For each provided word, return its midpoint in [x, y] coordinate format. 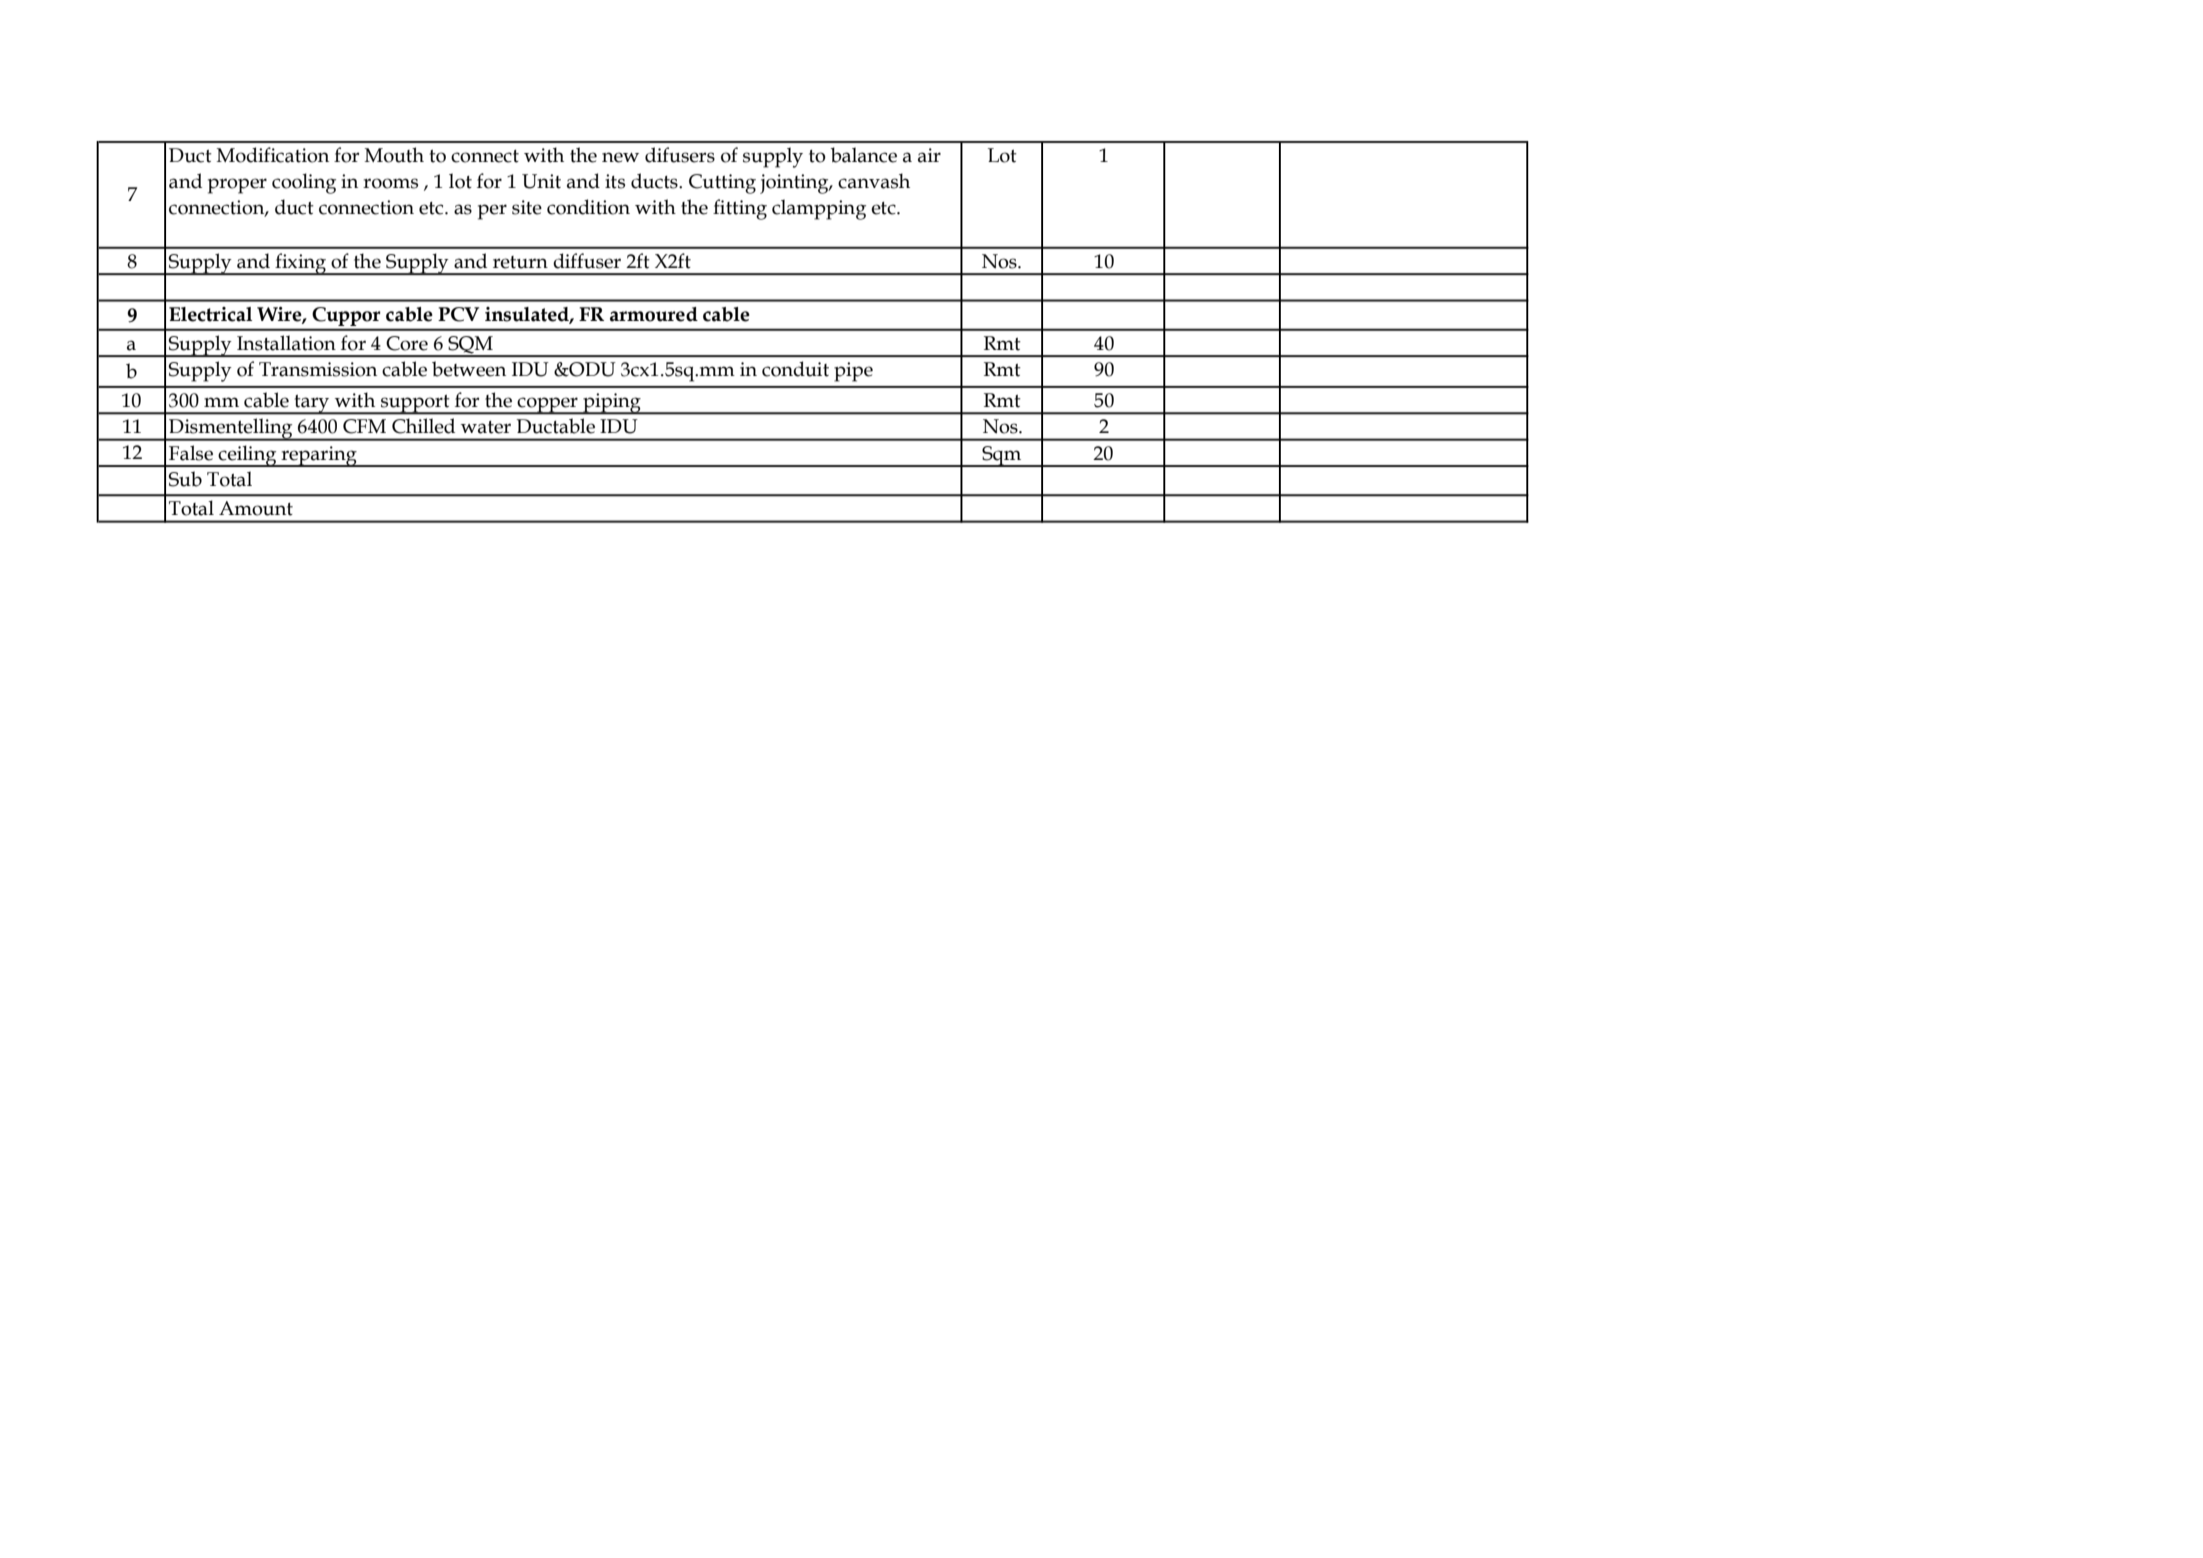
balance [864, 155]
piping [612, 404]
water [486, 427]
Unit [541, 181]
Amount [256, 508]
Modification [273, 155]
